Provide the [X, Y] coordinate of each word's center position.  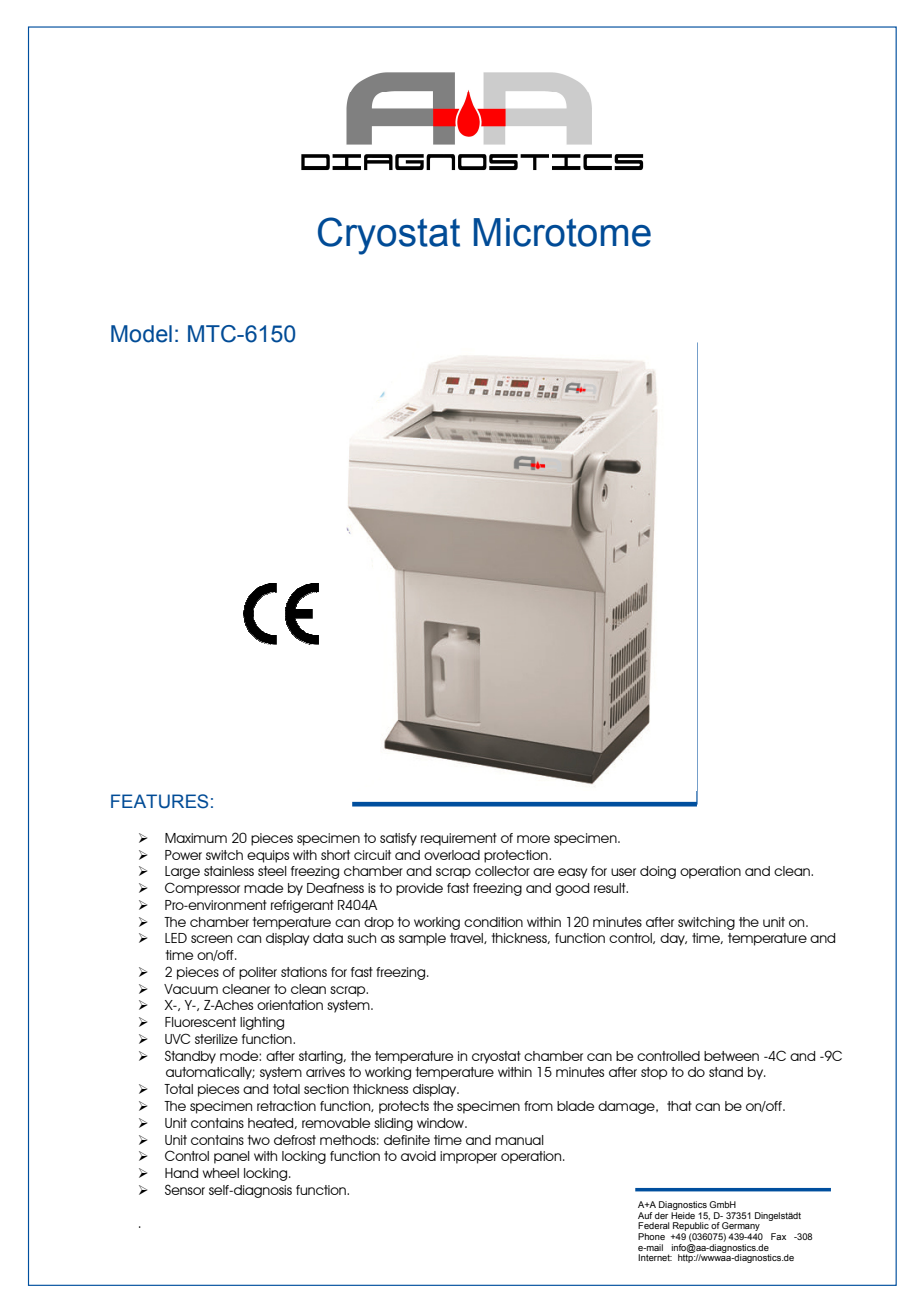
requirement [459, 839]
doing [658, 872]
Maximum [196, 838]
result [611, 888]
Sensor [185, 1189]
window [442, 1123]
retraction [286, 1106]
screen [211, 939]
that [679, 1106]
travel [467, 938]
